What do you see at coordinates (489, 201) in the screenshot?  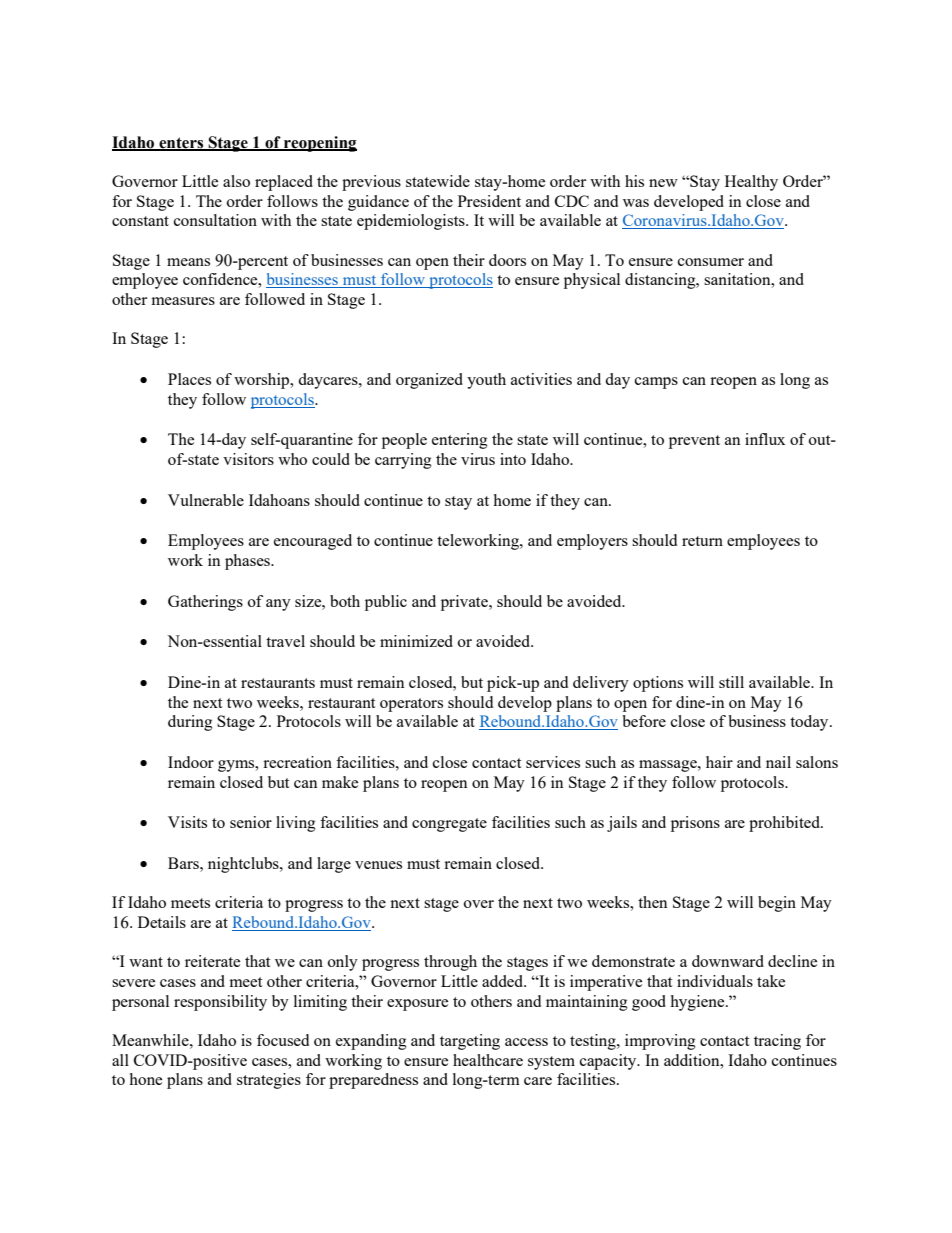 I see `President` at bounding box center [489, 201].
